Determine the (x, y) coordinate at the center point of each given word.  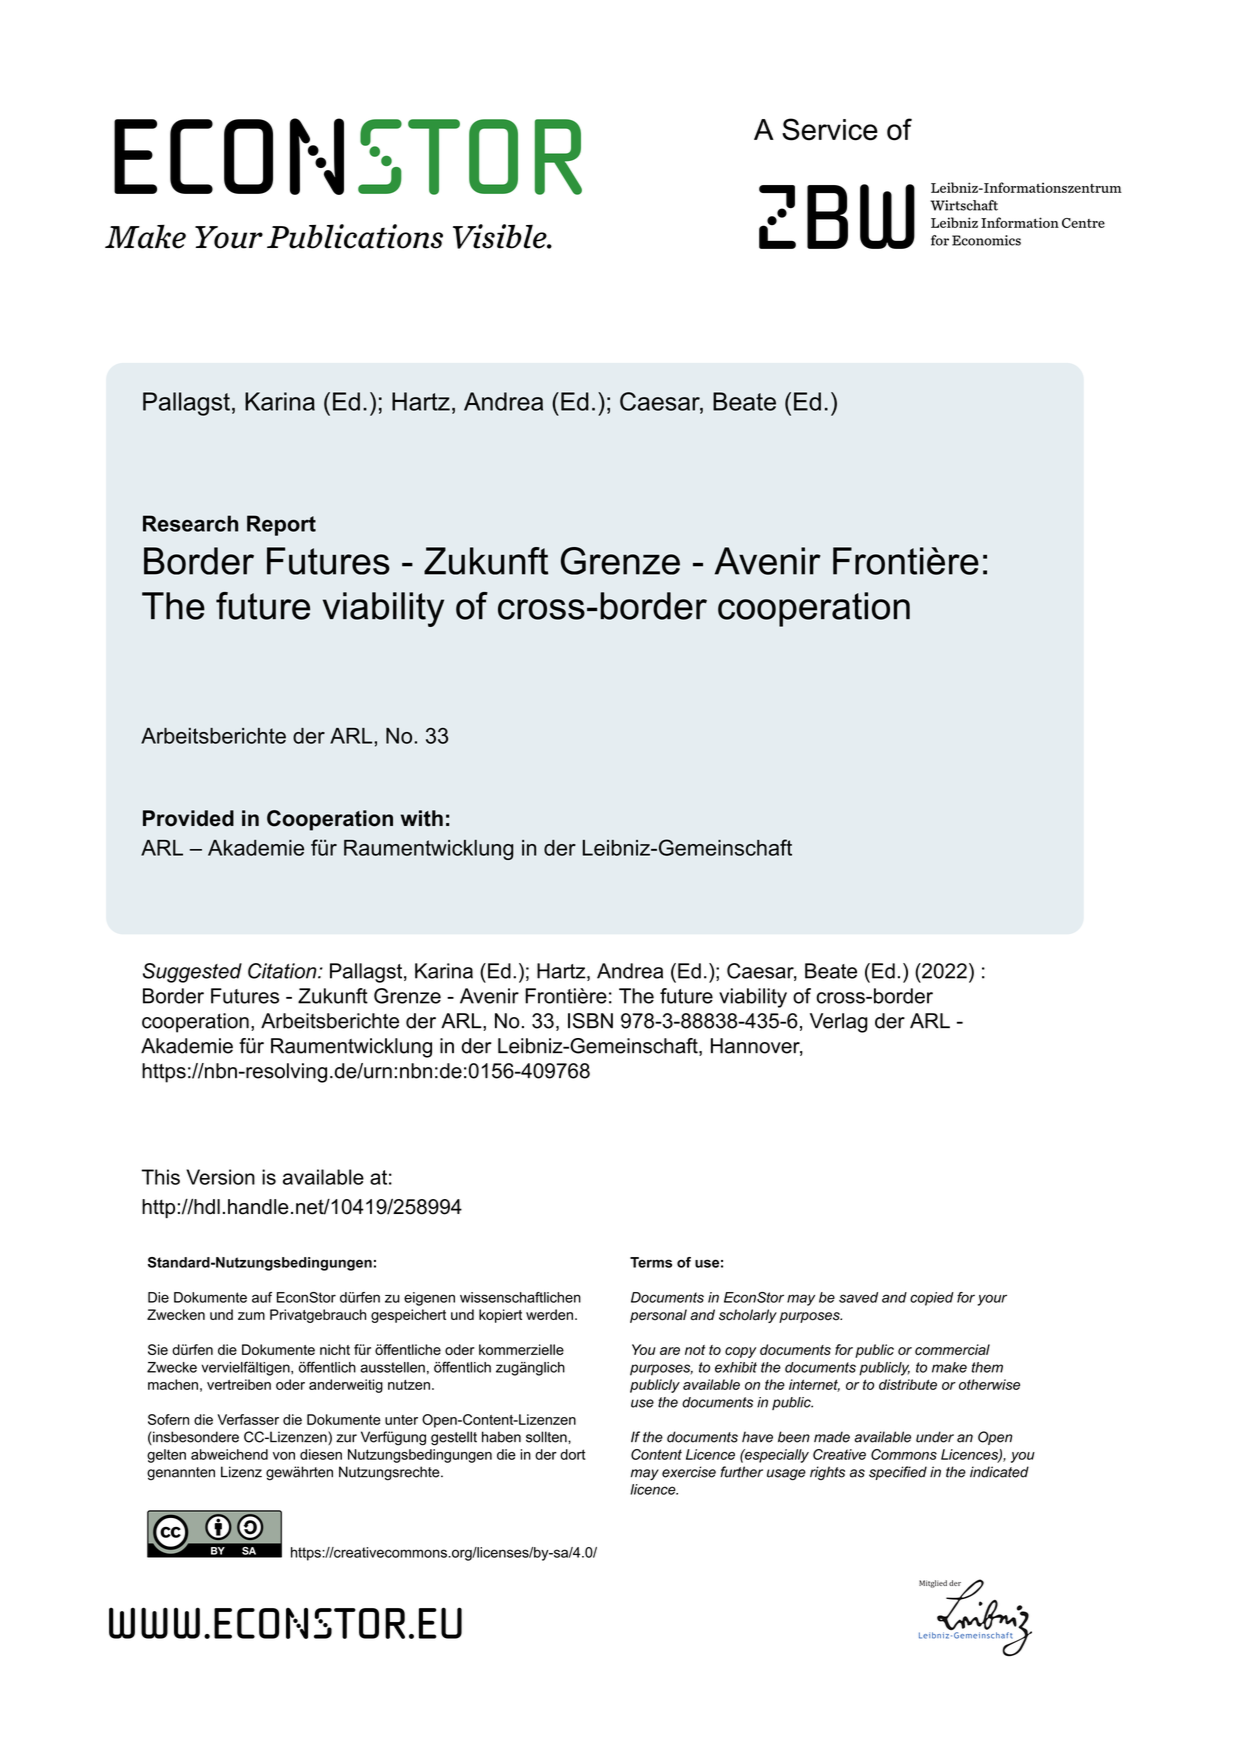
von (284, 1456)
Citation (283, 971)
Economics (986, 240)
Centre (1083, 223)
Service (830, 129)
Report (281, 525)
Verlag (839, 1023)
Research (190, 523)
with (422, 818)
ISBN (590, 1021)
